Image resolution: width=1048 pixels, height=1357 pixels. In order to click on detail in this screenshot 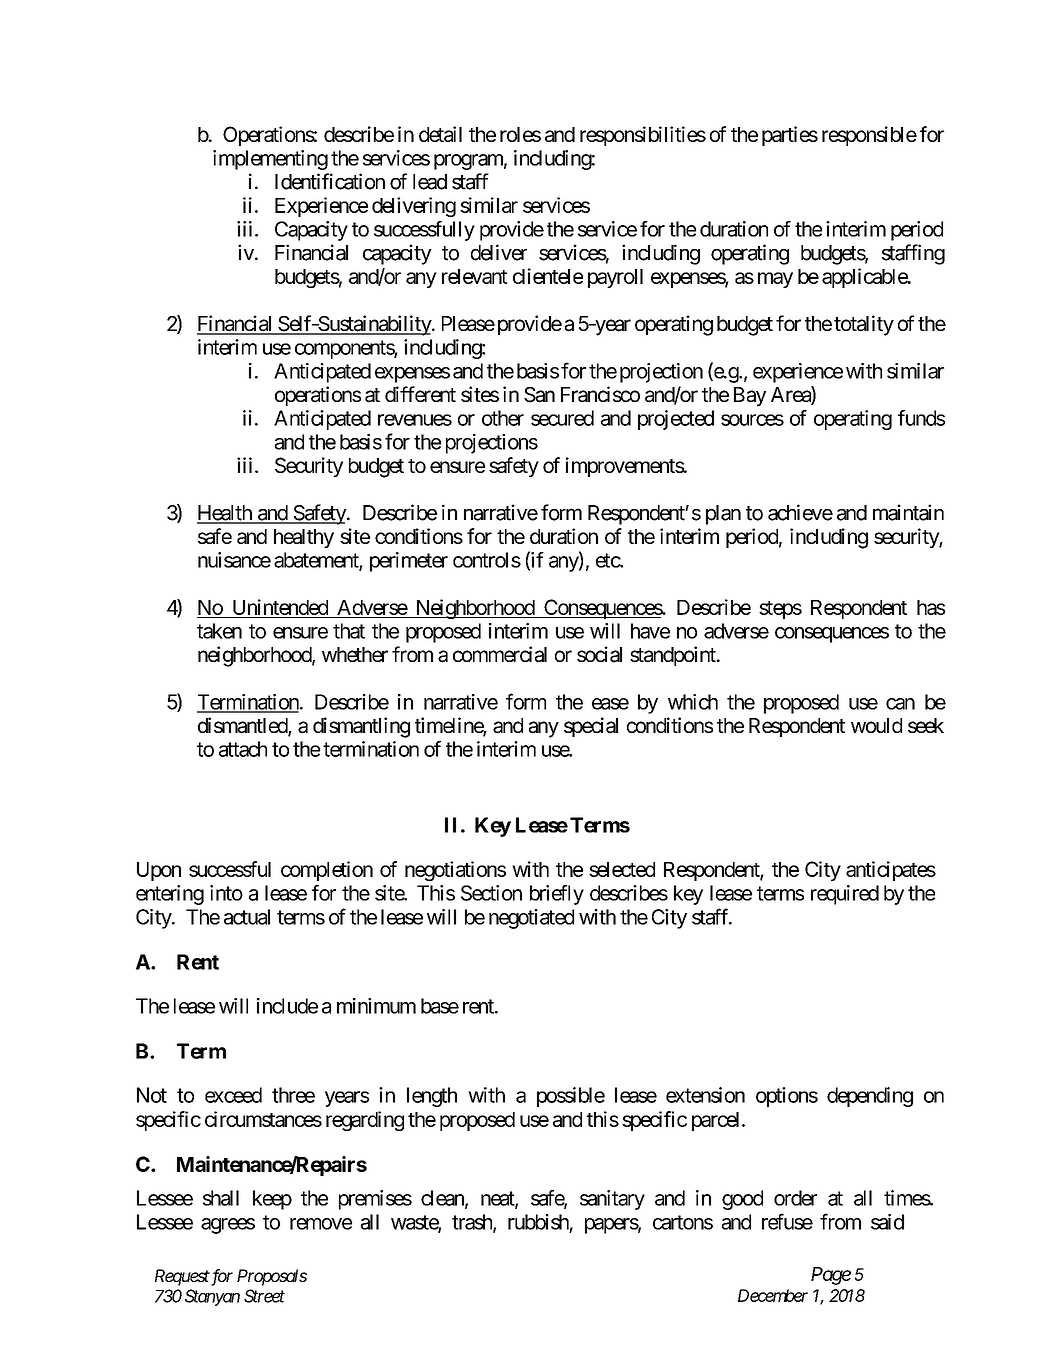, I will do `click(440, 134)`.
